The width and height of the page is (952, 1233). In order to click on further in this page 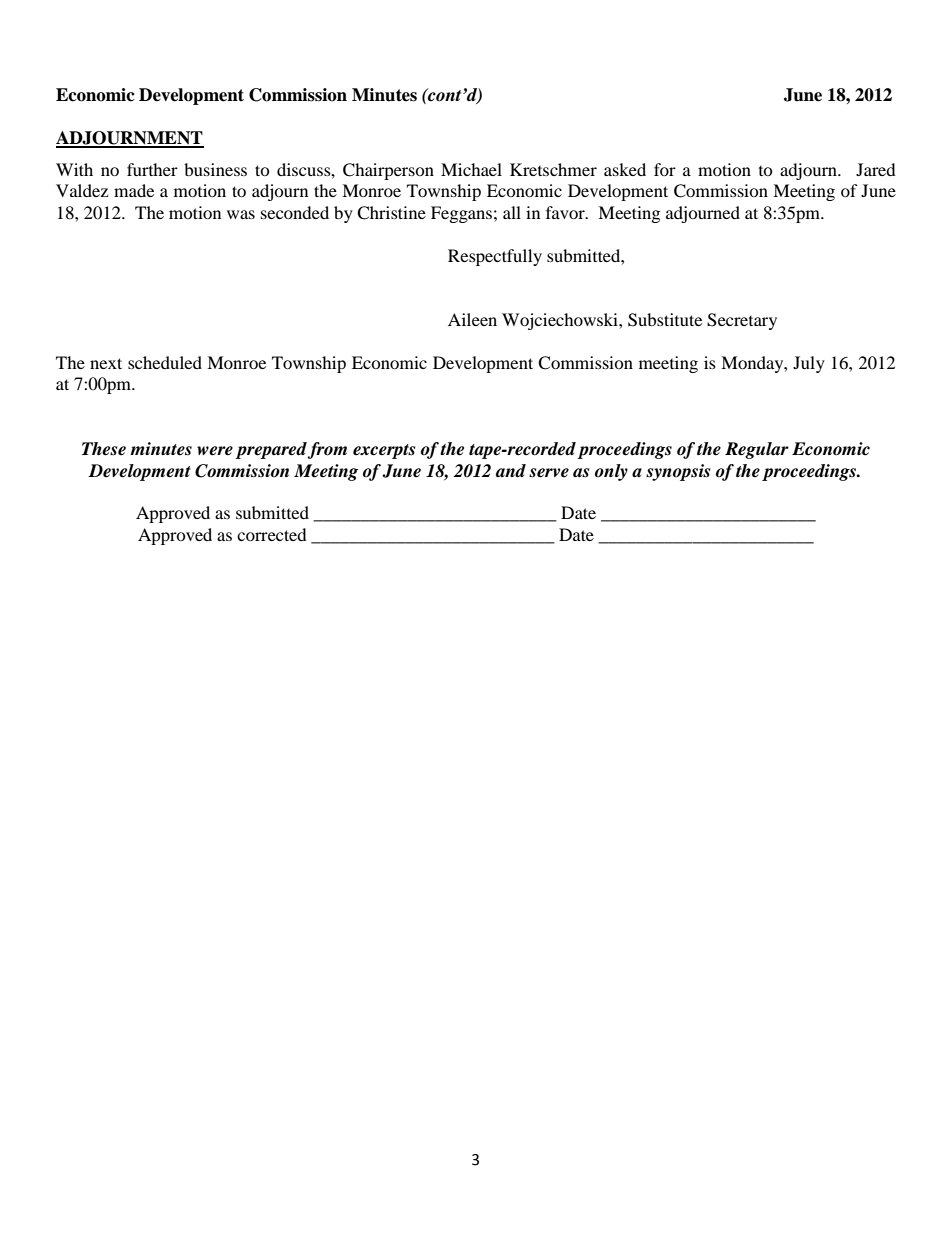, I will do `click(152, 169)`.
